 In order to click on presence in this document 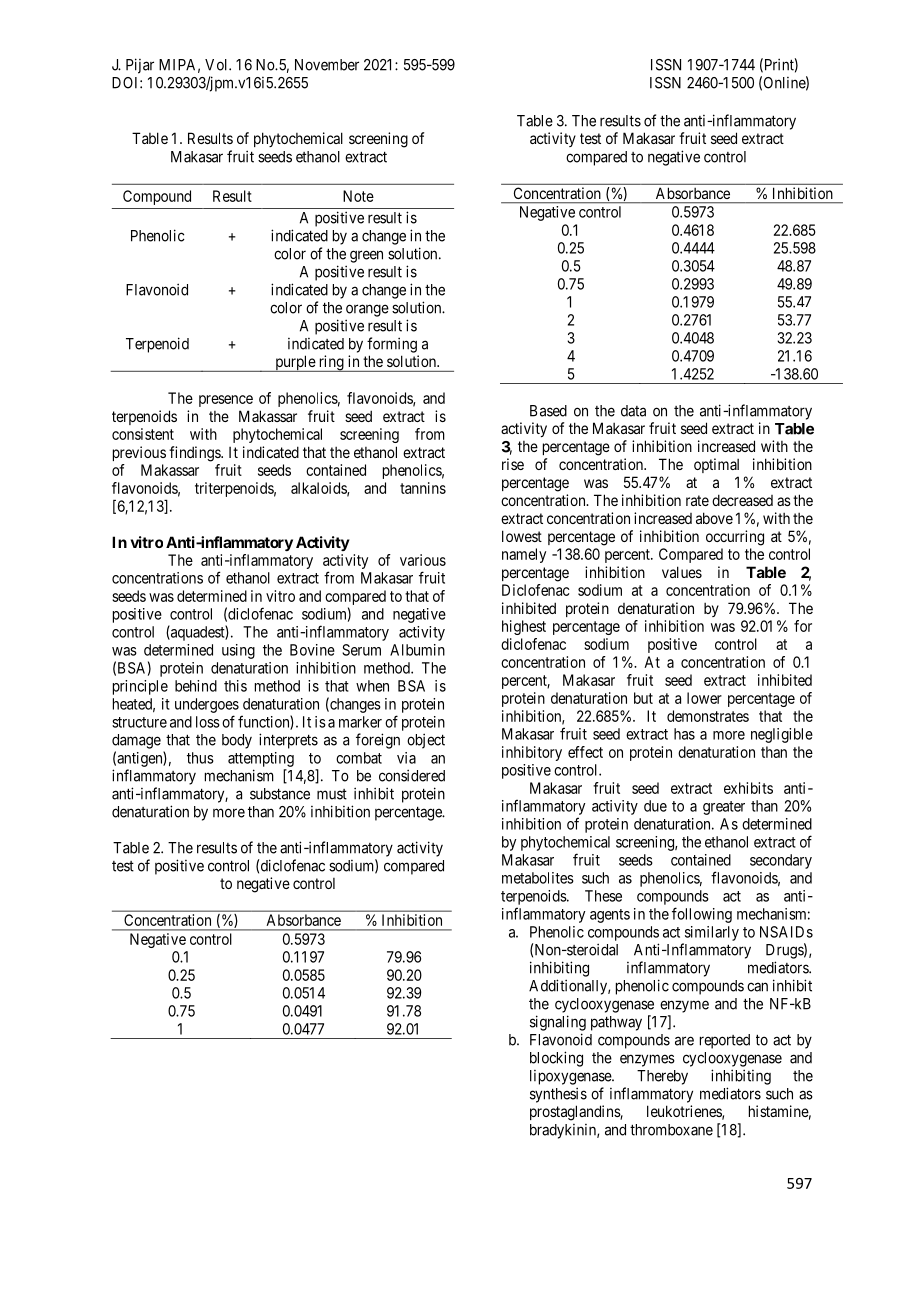, I will do `click(226, 401)`.
